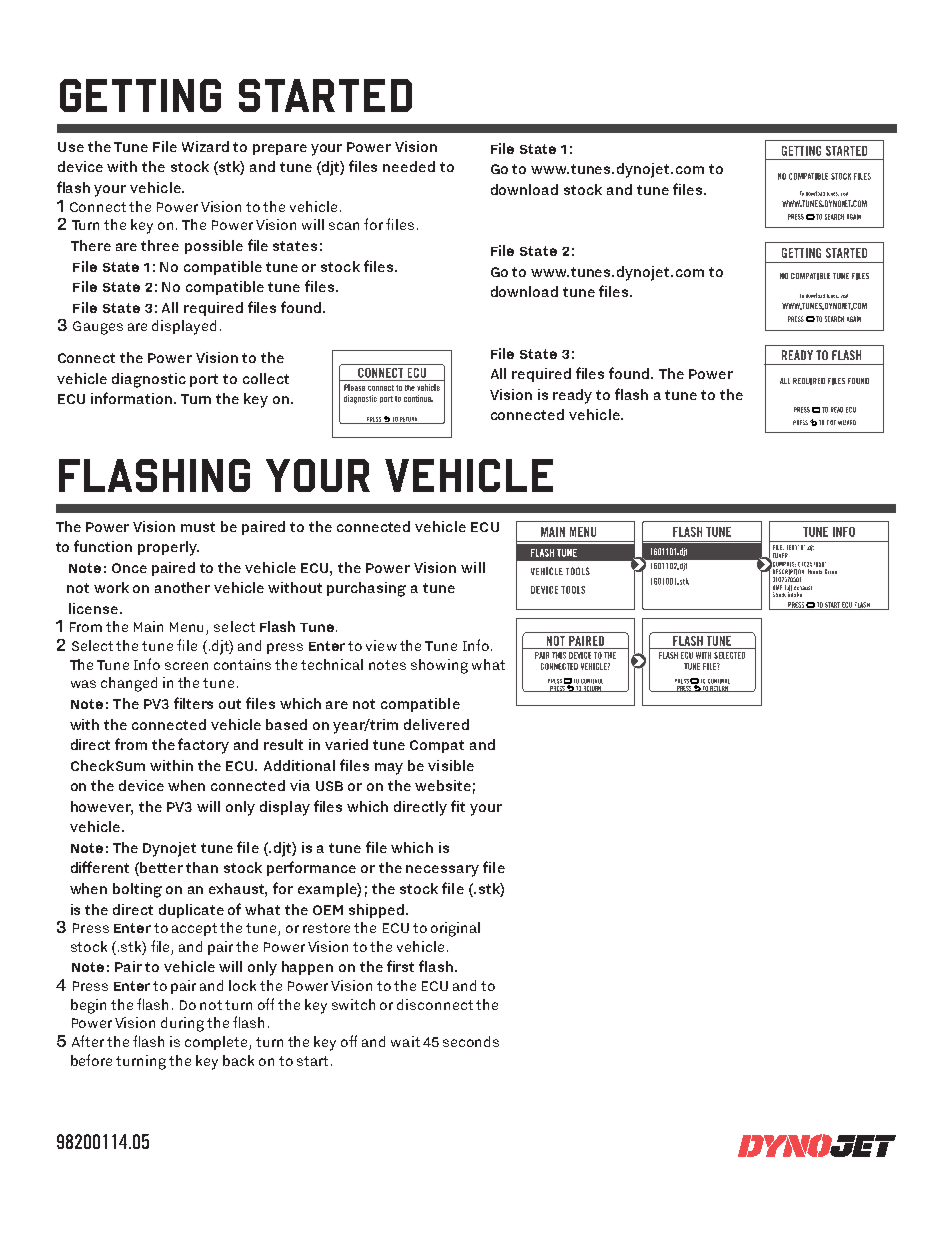 Image resolution: width=952 pixels, height=1233 pixels. I want to click on ready, so click(572, 396).
